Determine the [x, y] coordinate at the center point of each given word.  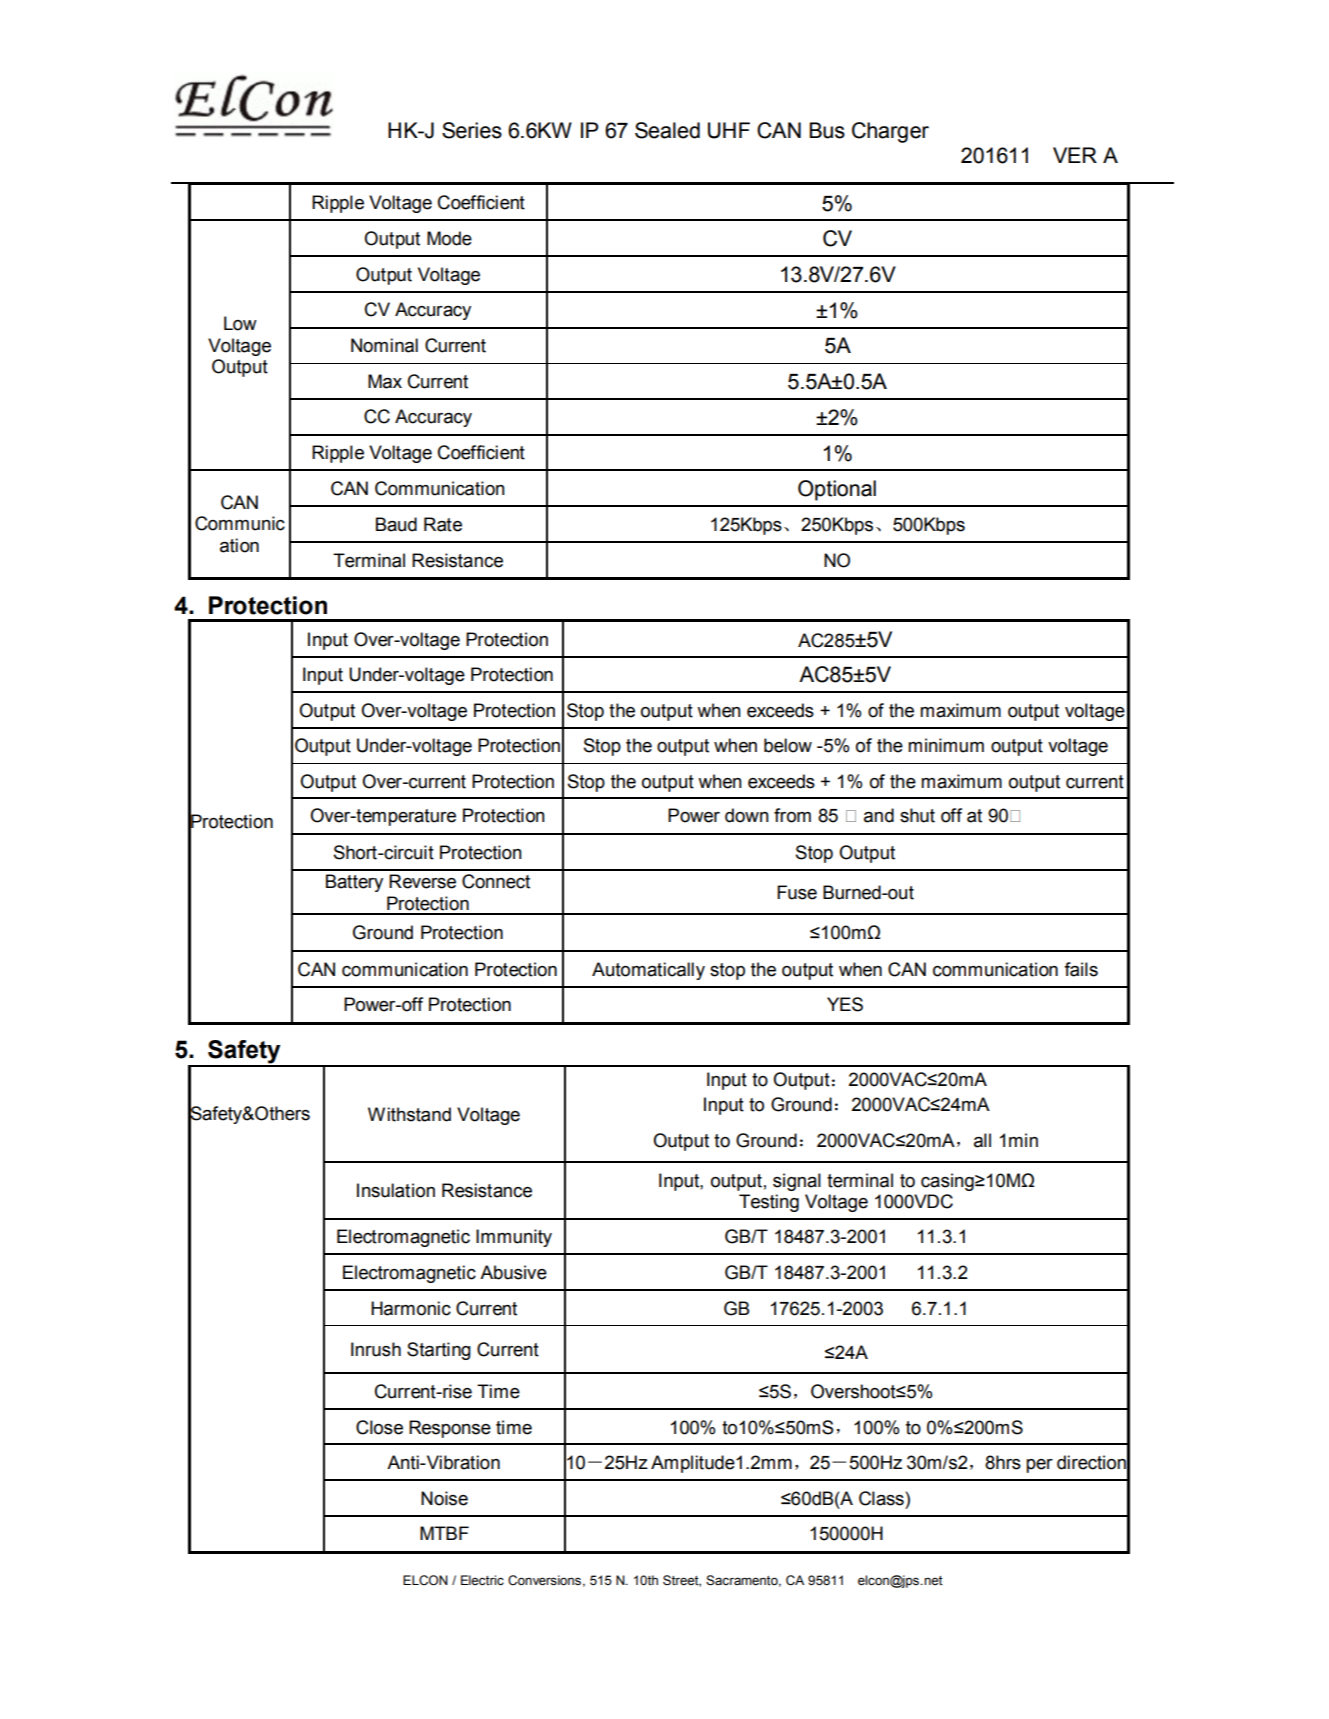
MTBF [444, 1533]
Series [472, 130]
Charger [890, 132]
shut [917, 815]
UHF [729, 130]
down [747, 815]
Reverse [422, 881]
